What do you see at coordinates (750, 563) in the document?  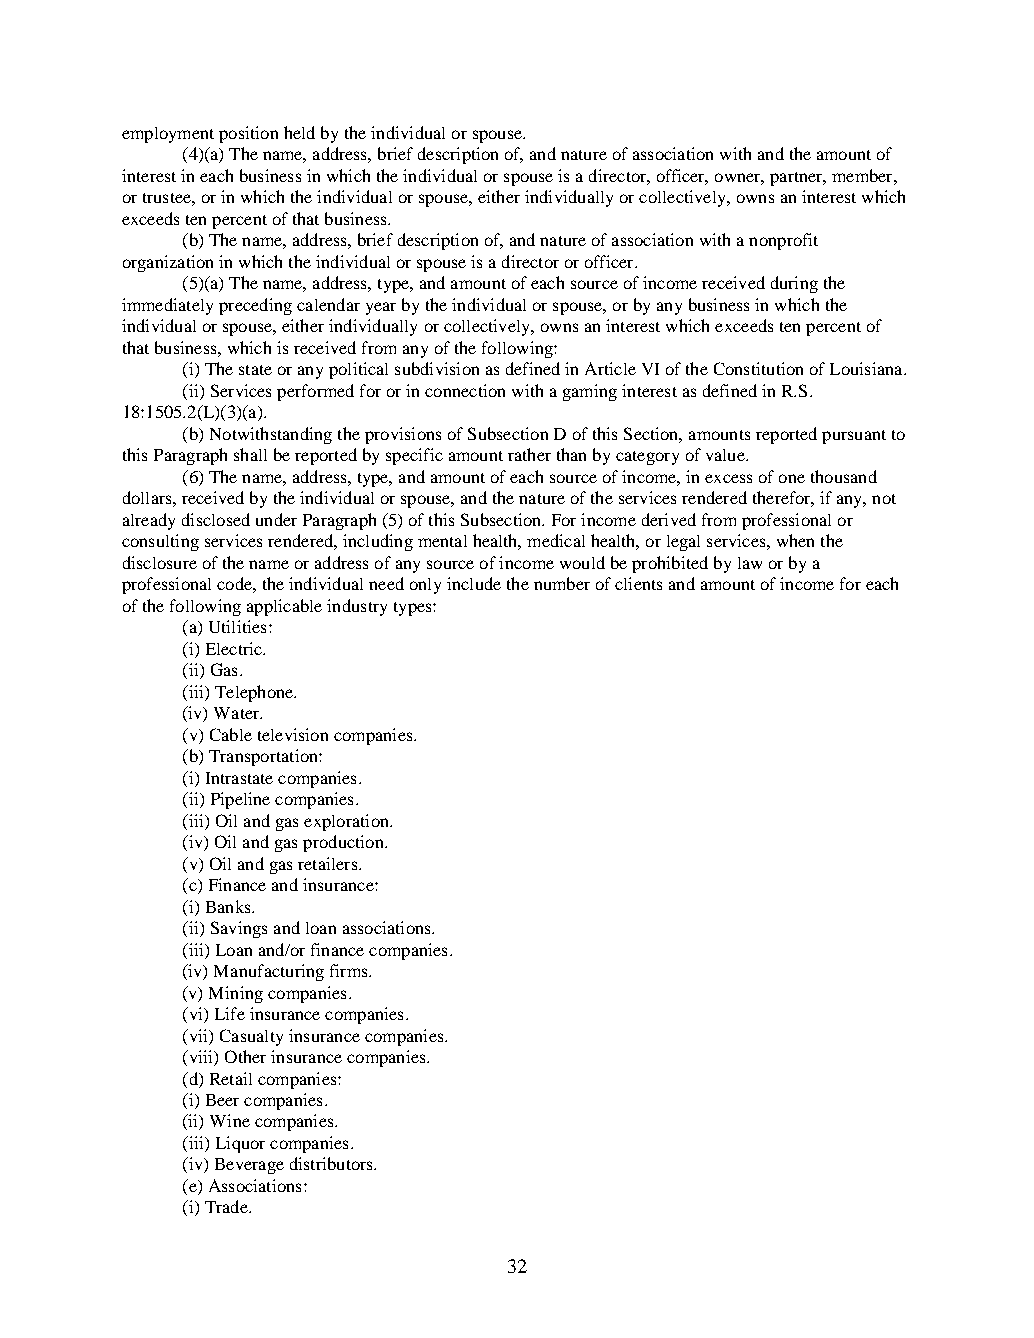 I see `law` at bounding box center [750, 563].
